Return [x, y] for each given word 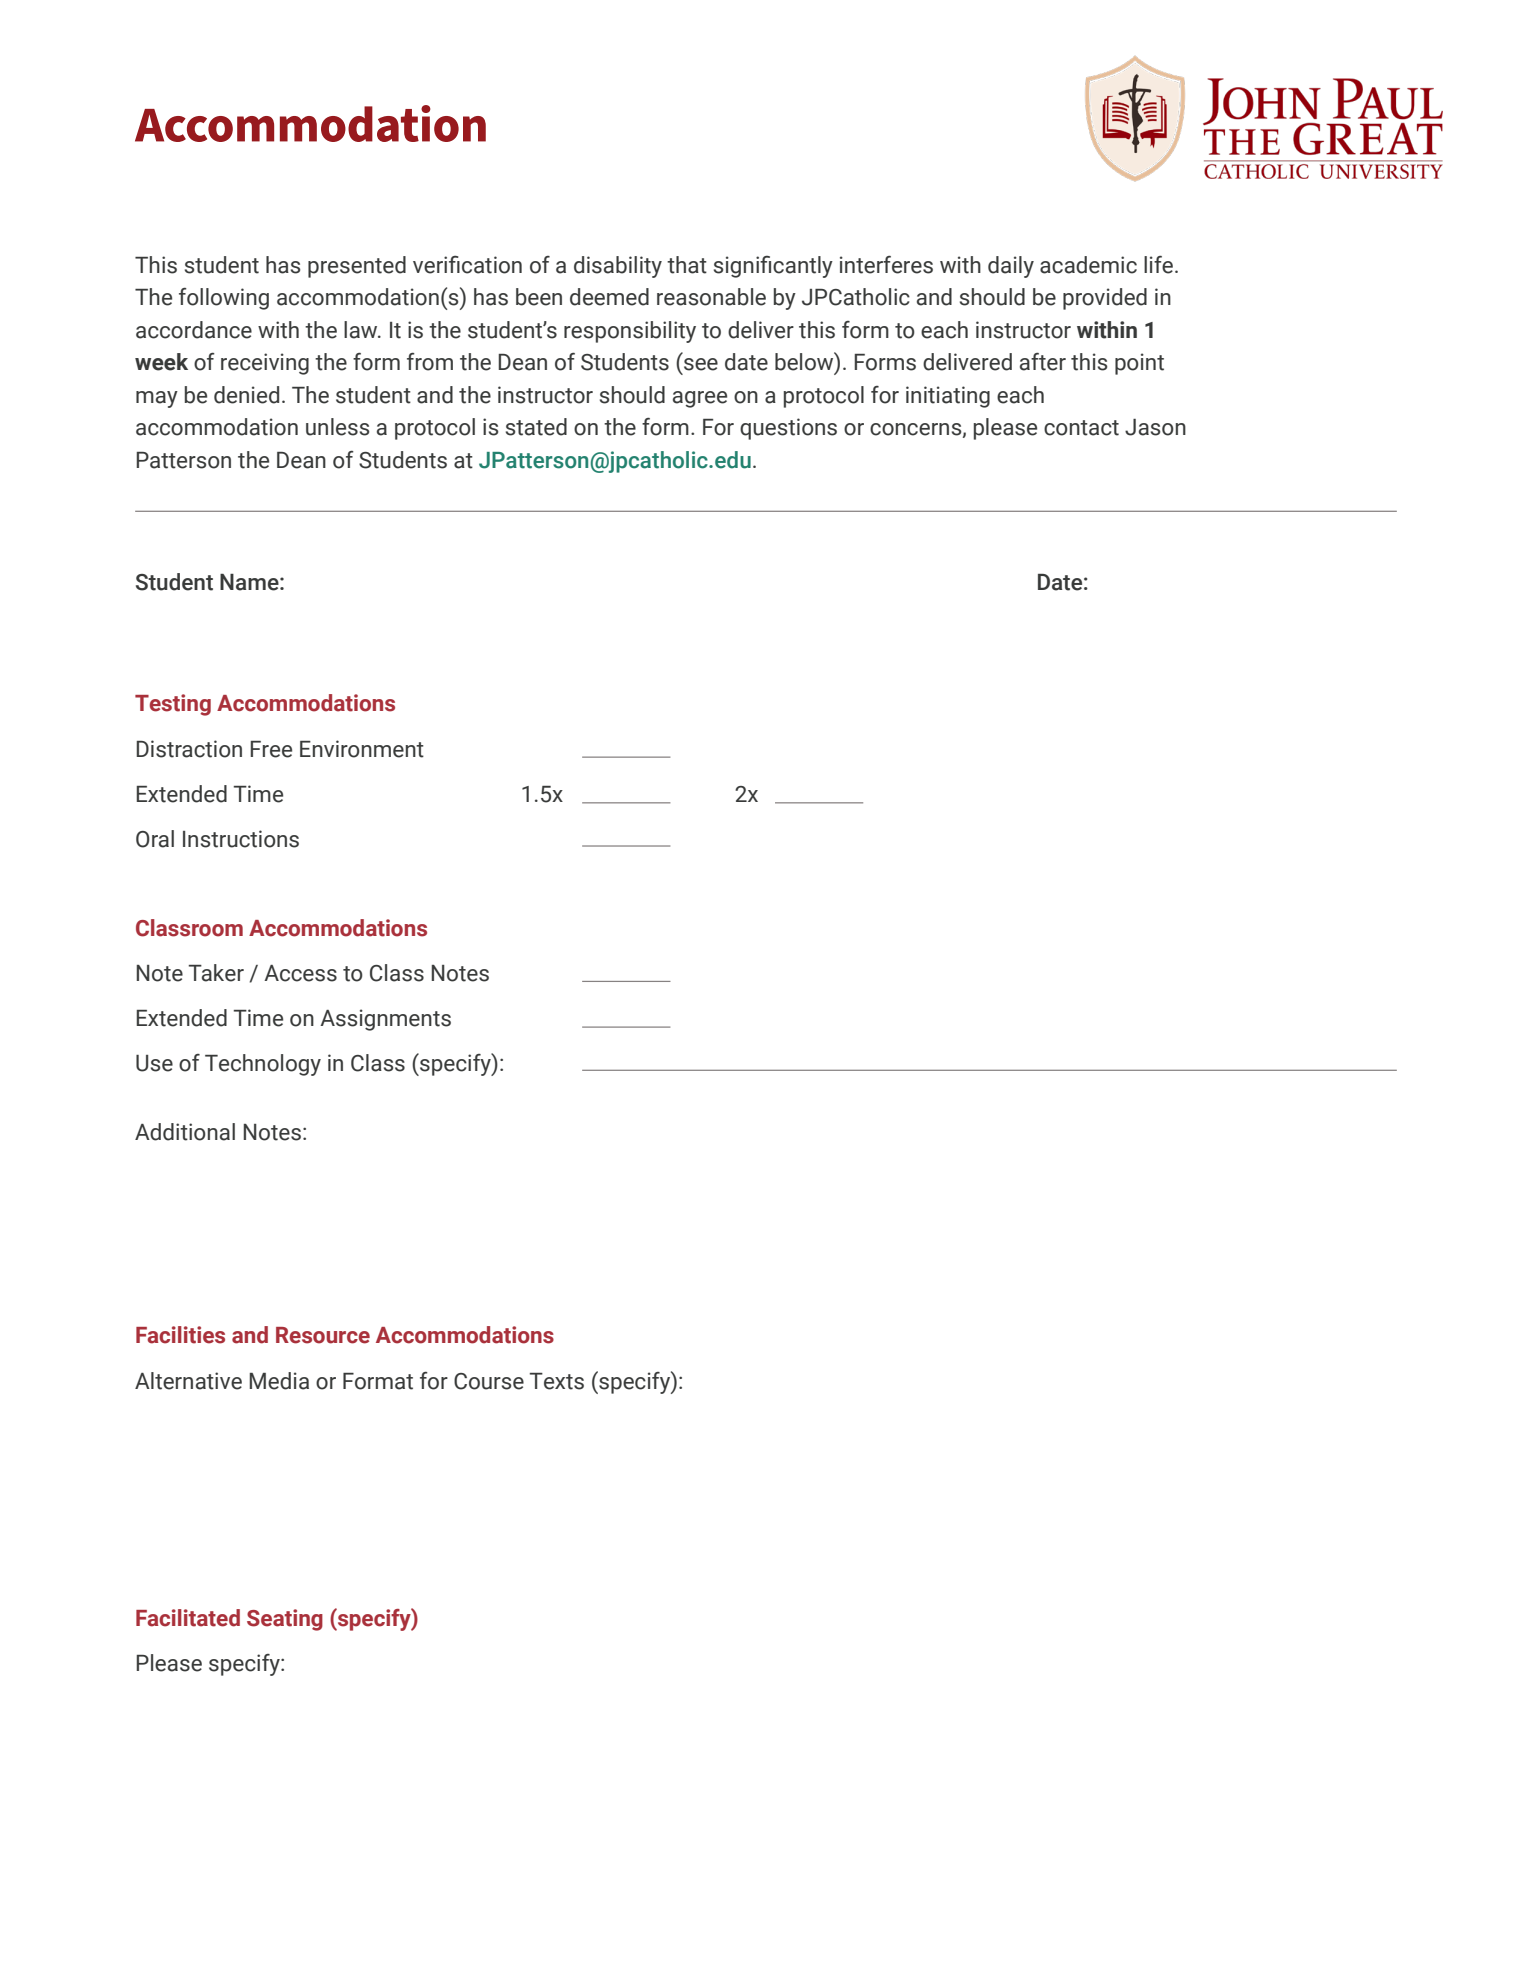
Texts [557, 1381]
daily [1011, 267]
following [224, 299]
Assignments [385, 1020]
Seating [285, 1620]
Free [271, 749]
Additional [185, 1132]
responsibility [630, 332]
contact [1081, 428]
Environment [362, 749]
